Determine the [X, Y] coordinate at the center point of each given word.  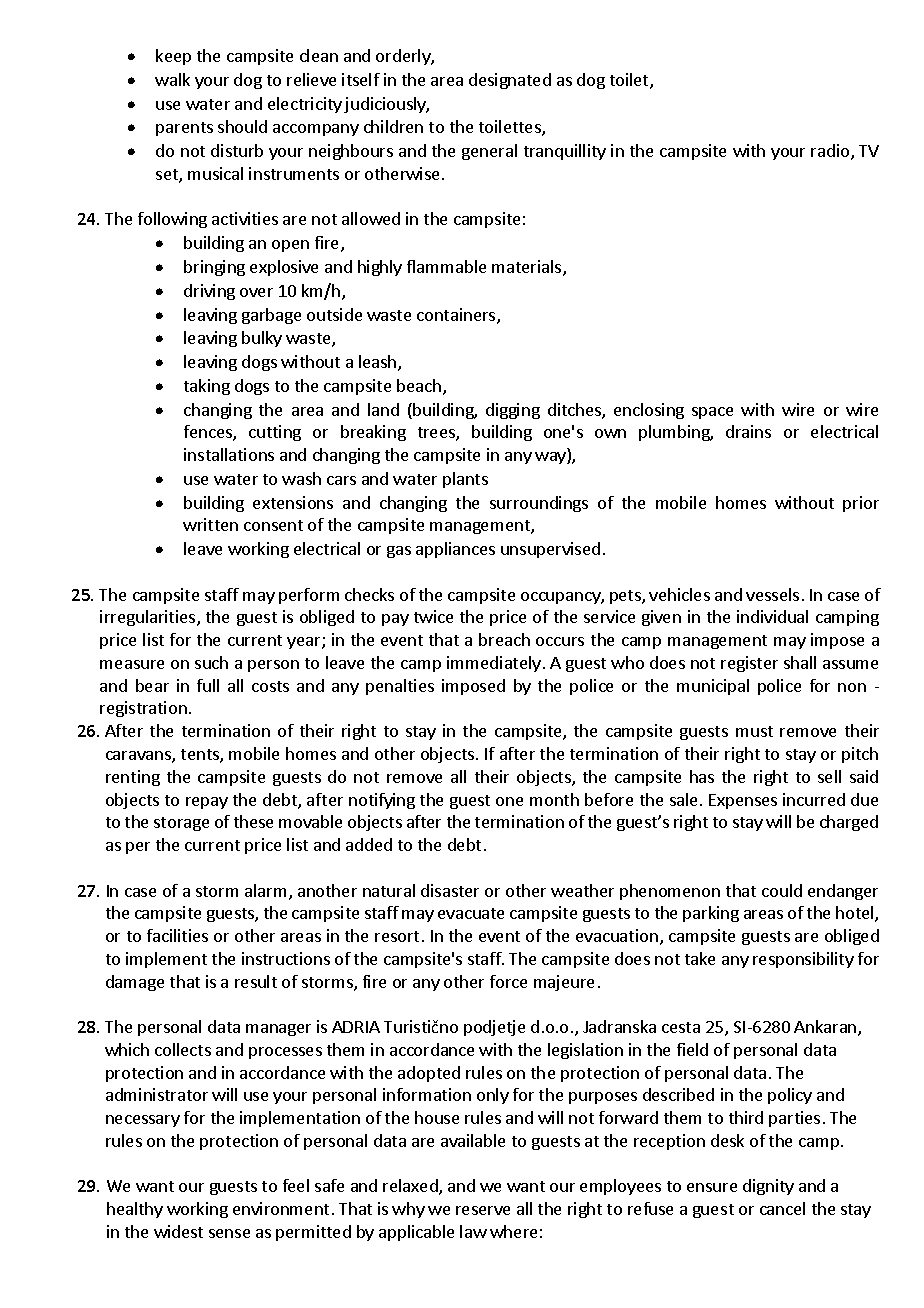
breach [504, 639]
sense [229, 1233]
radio [831, 152]
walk [172, 79]
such [211, 662]
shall [800, 662]
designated [510, 81]
